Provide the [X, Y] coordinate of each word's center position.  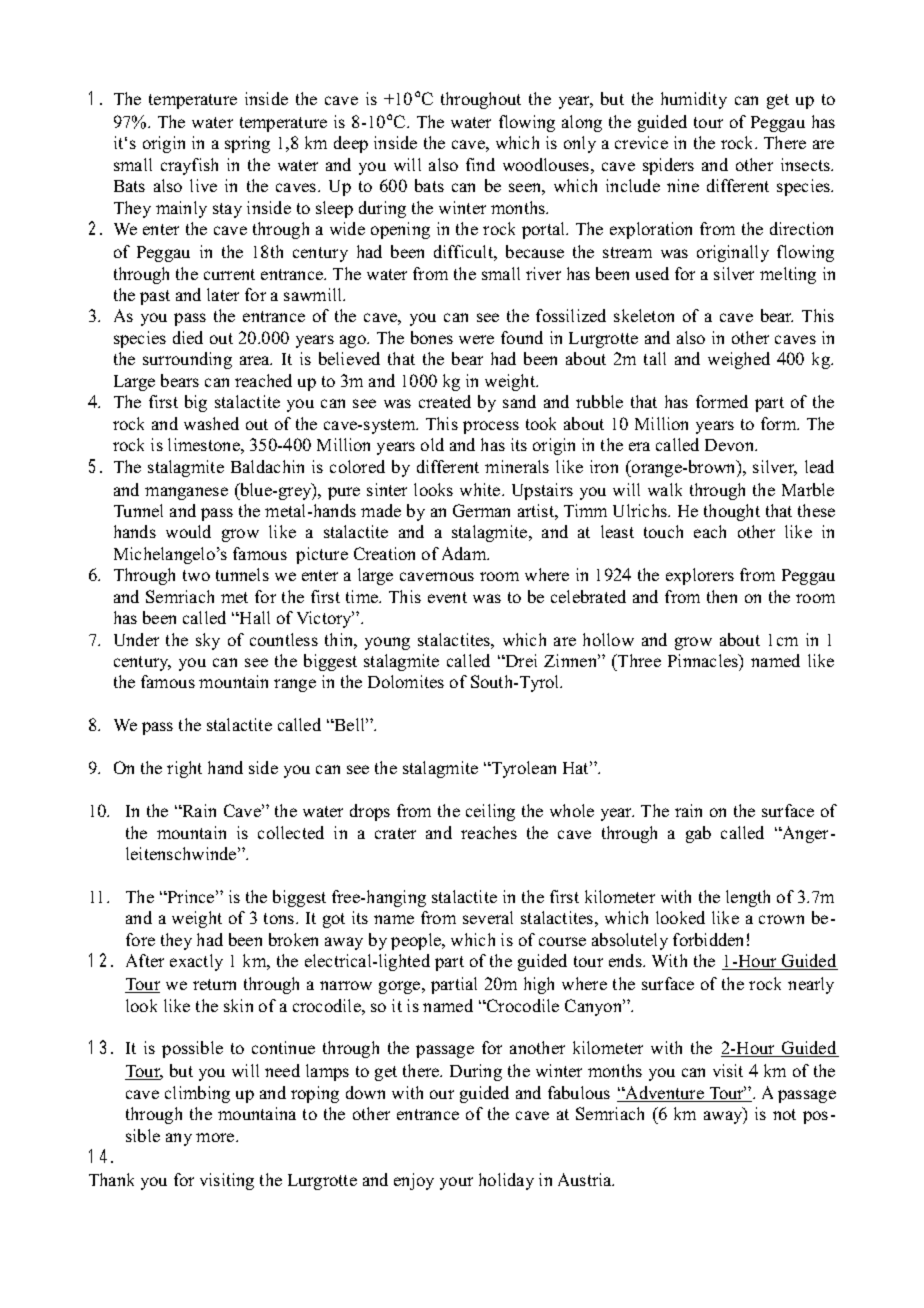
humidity [694, 100]
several [488, 917]
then [722, 596]
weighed [739, 360]
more [216, 1137]
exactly [196, 962]
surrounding [187, 360]
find [480, 164]
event [447, 597]
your [456, 1183]
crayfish [189, 166]
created [445, 401]
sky [208, 641]
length [748, 898]
